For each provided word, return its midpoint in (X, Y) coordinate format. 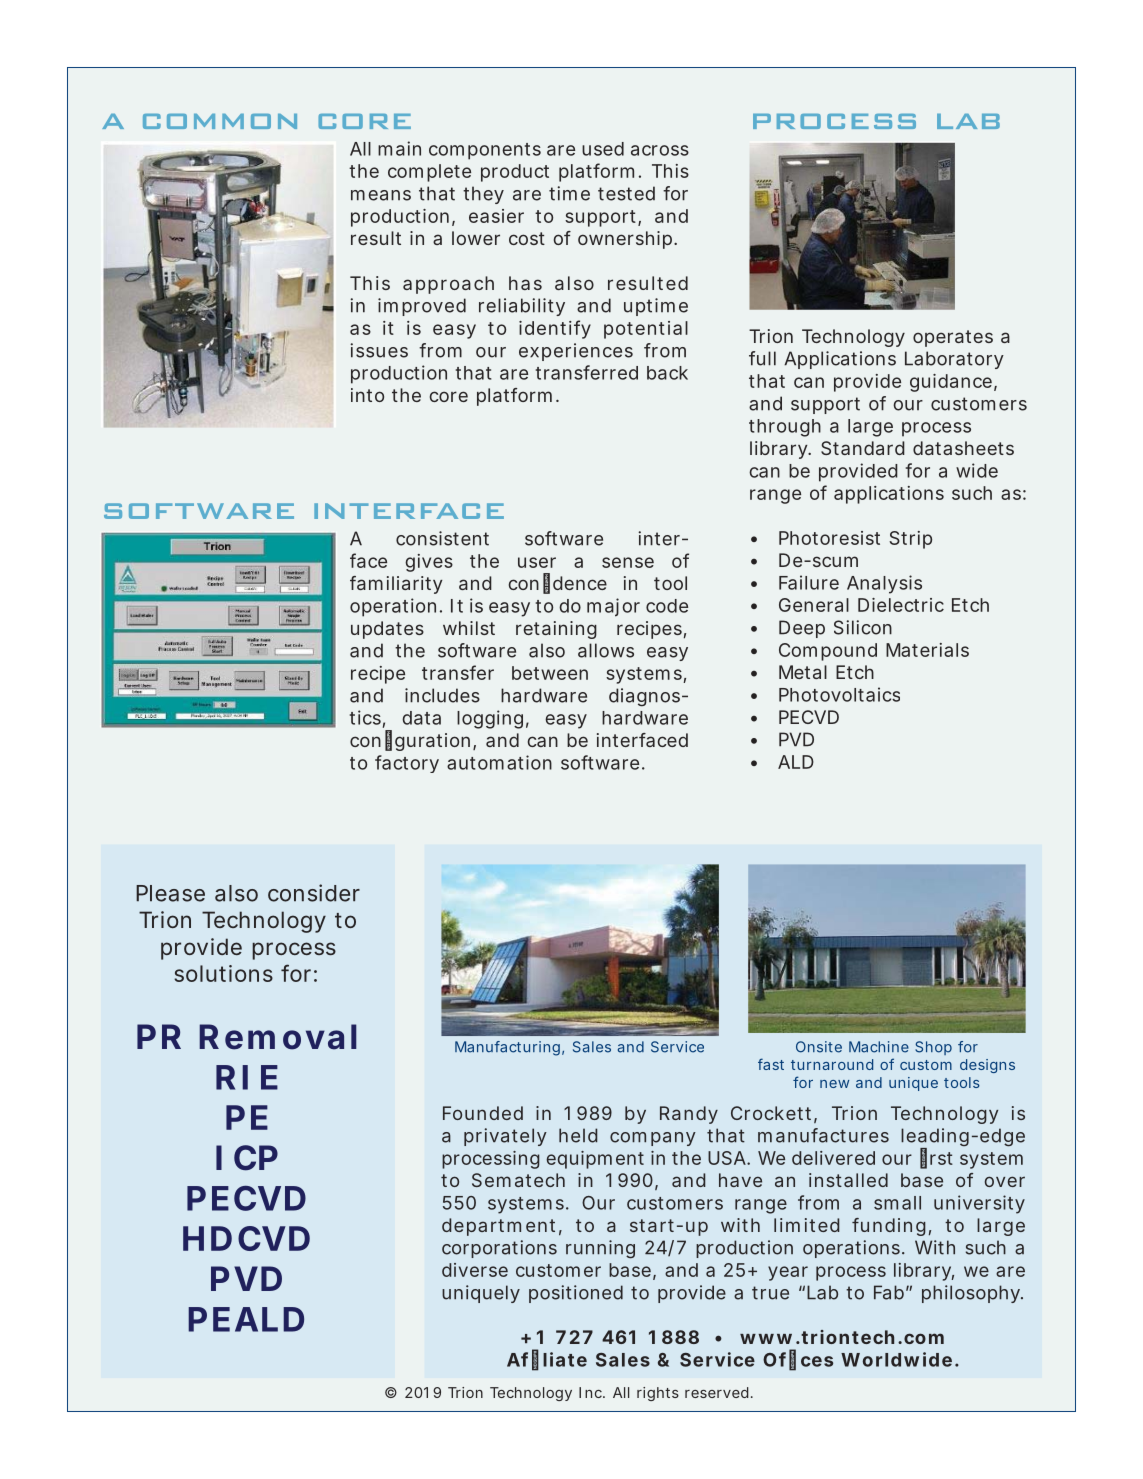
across (660, 150)
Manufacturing (507, 1048)
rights (658, 1394)
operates (953, 338)
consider (314, 893)
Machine (879, 1047)
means (381, 195)
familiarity (396, 585)
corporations (499, 1249)
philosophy (971, 1294)
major (613, 607)
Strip (910, 540)
